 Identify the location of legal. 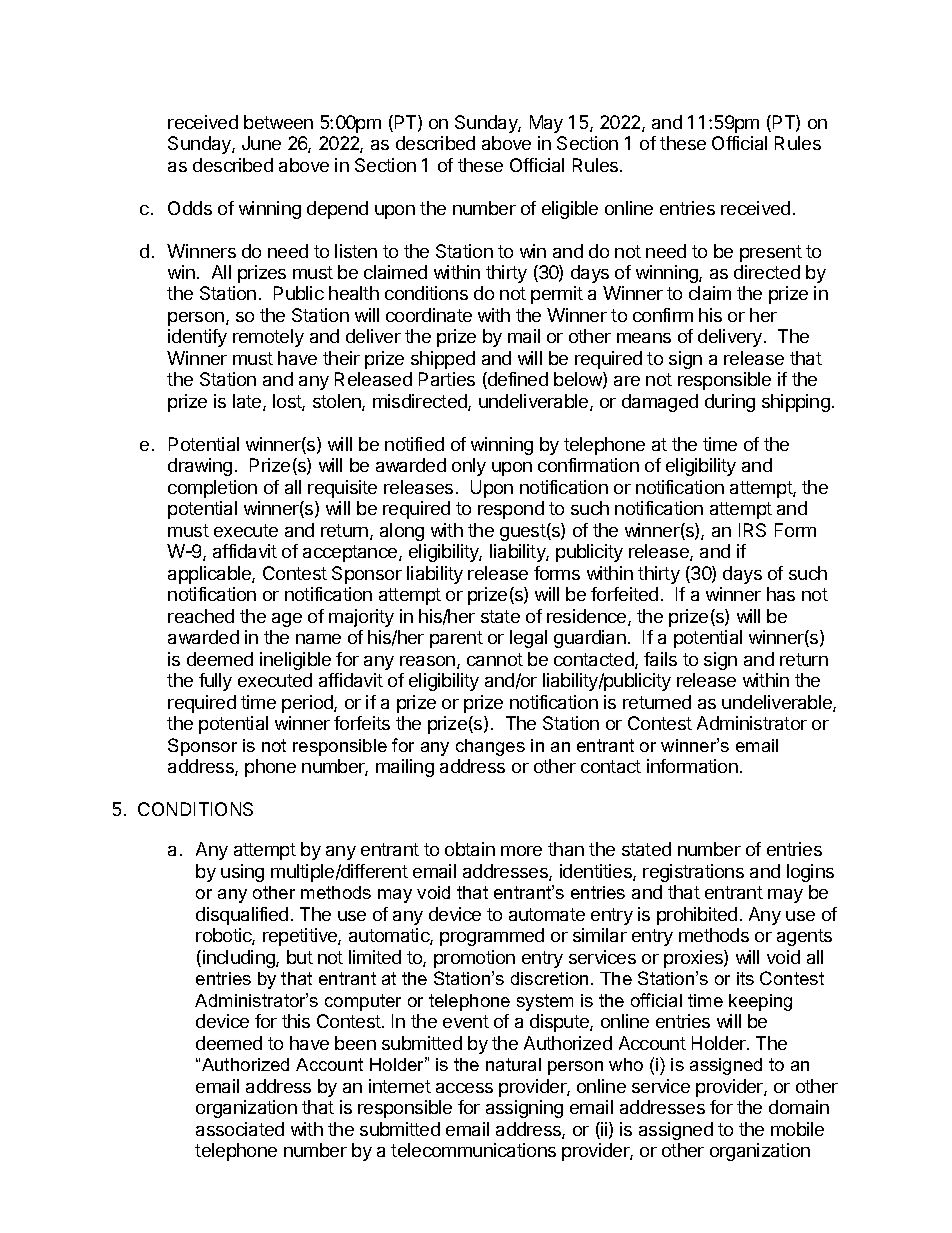
(528, 639).
